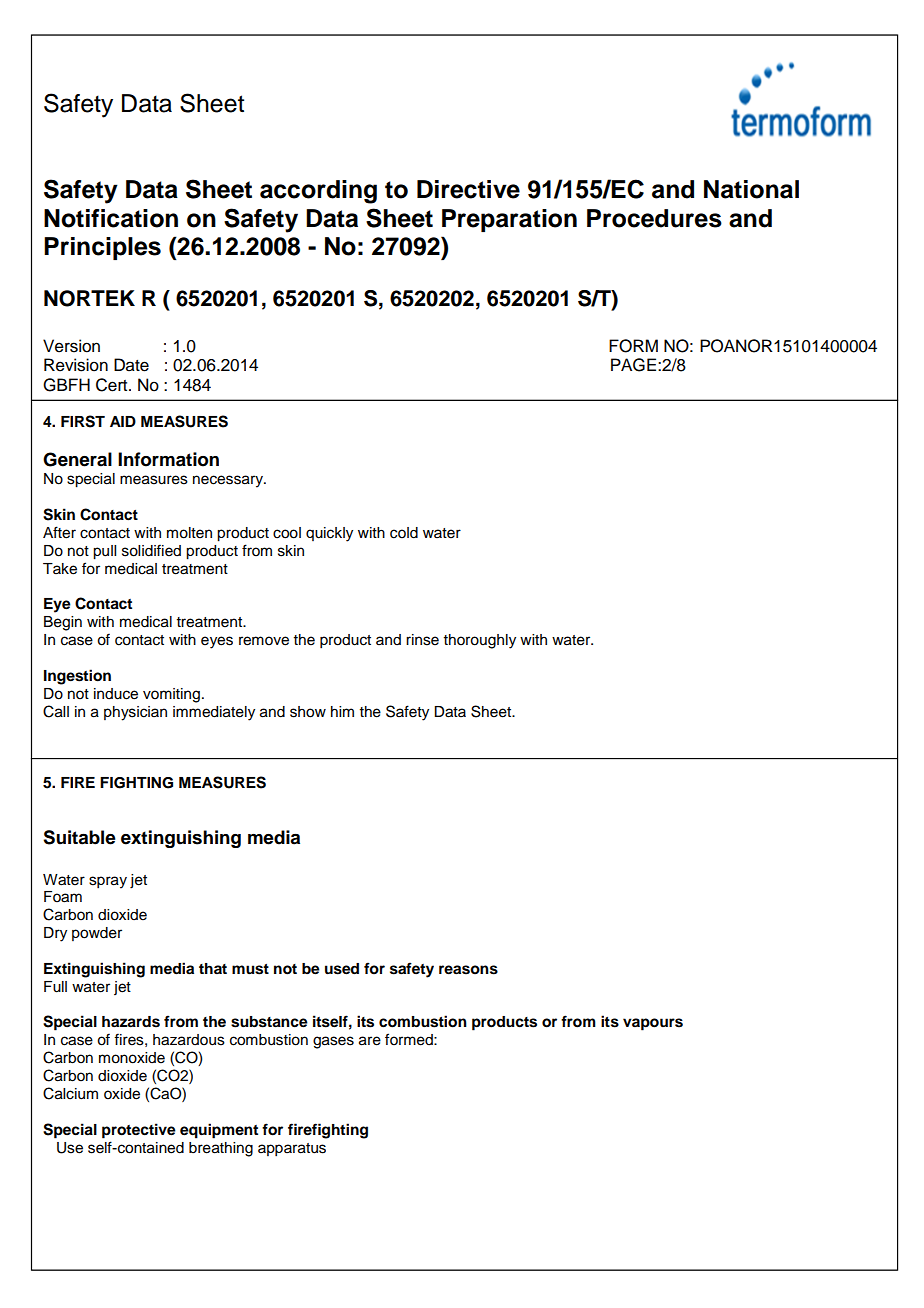  I want to click on protective, so click(139, 1131).
